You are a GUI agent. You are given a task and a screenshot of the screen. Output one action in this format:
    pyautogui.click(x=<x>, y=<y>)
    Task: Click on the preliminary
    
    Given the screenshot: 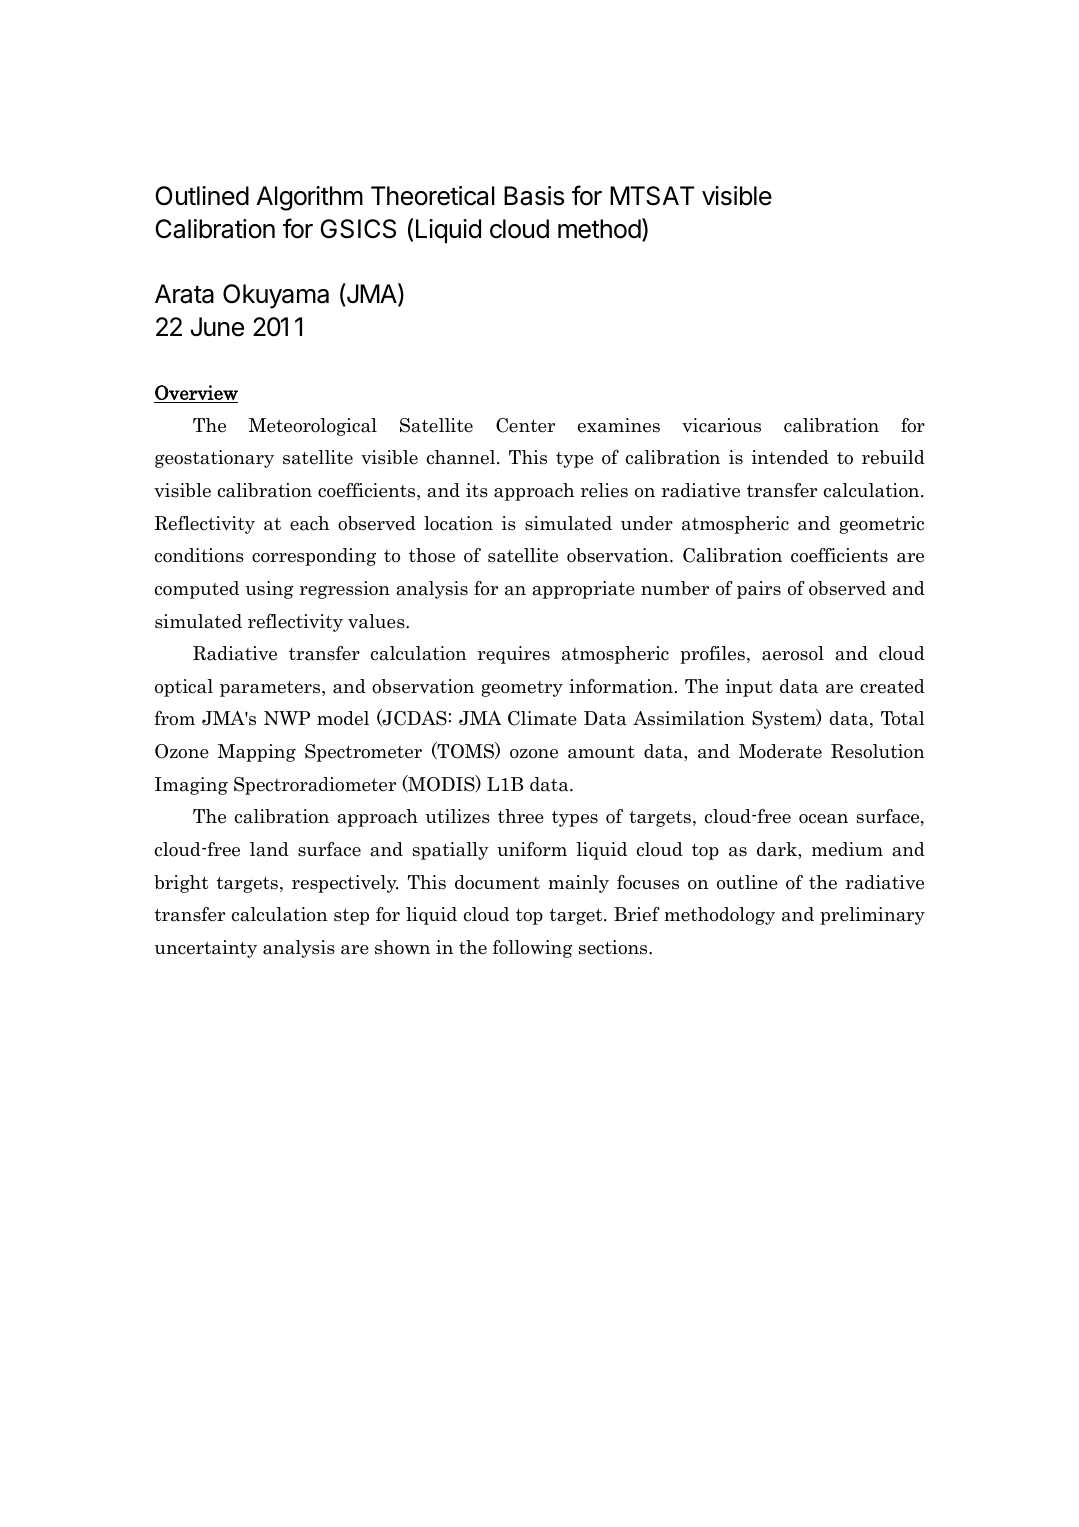 What is the action you would take?
    pyautogui.click(x=872, y=916)
